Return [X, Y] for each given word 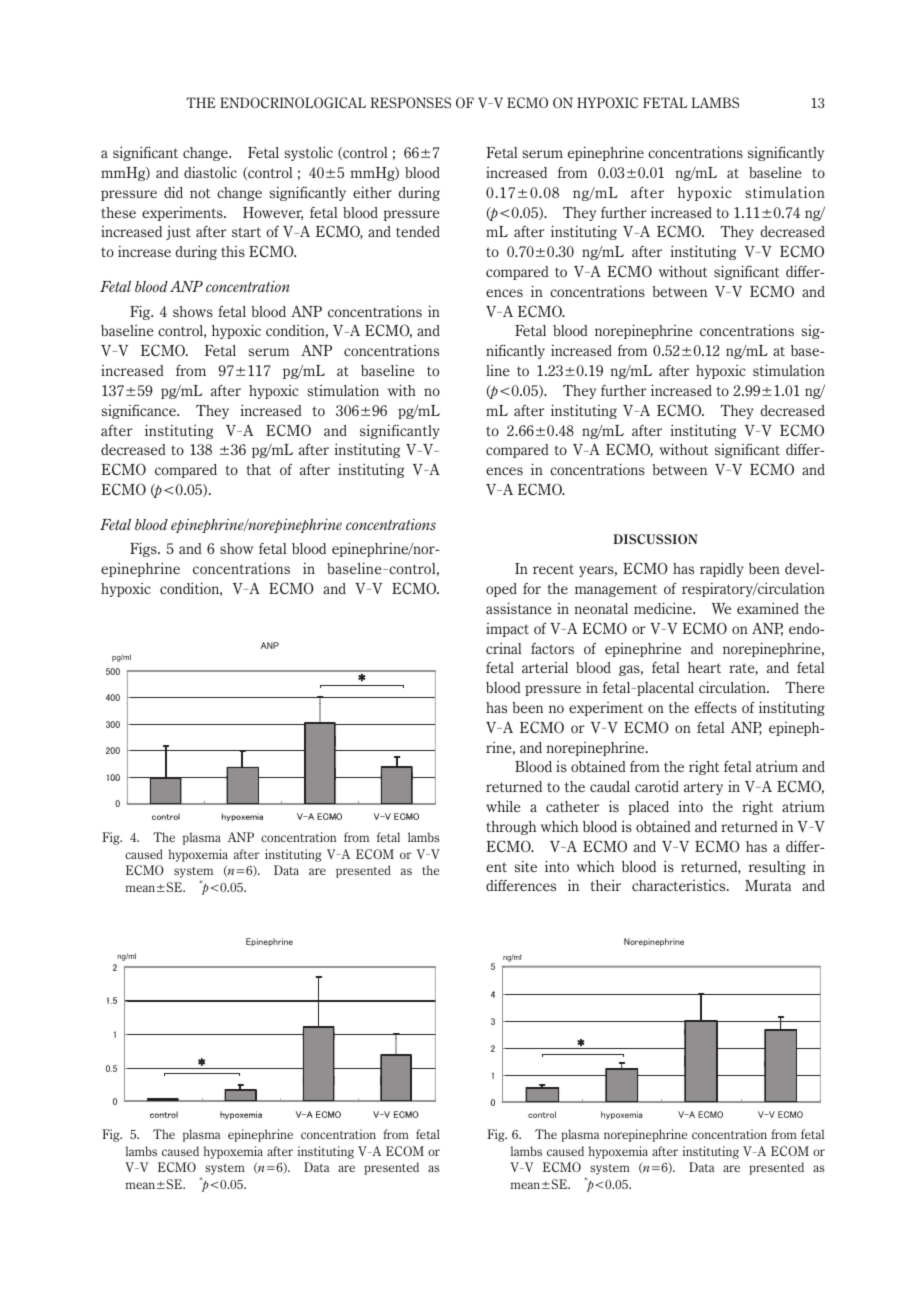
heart [704, 667]
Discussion [655, 539]
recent [553, 569]
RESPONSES [410, 102]
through [511, 828]
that [259, 469]
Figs [144, 549]
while [503, 806]
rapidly [722, 569]
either [372, 192]
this [233, 251]
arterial [545, 667]
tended [418, 231]
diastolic [210, 172]
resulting [777, 868]
